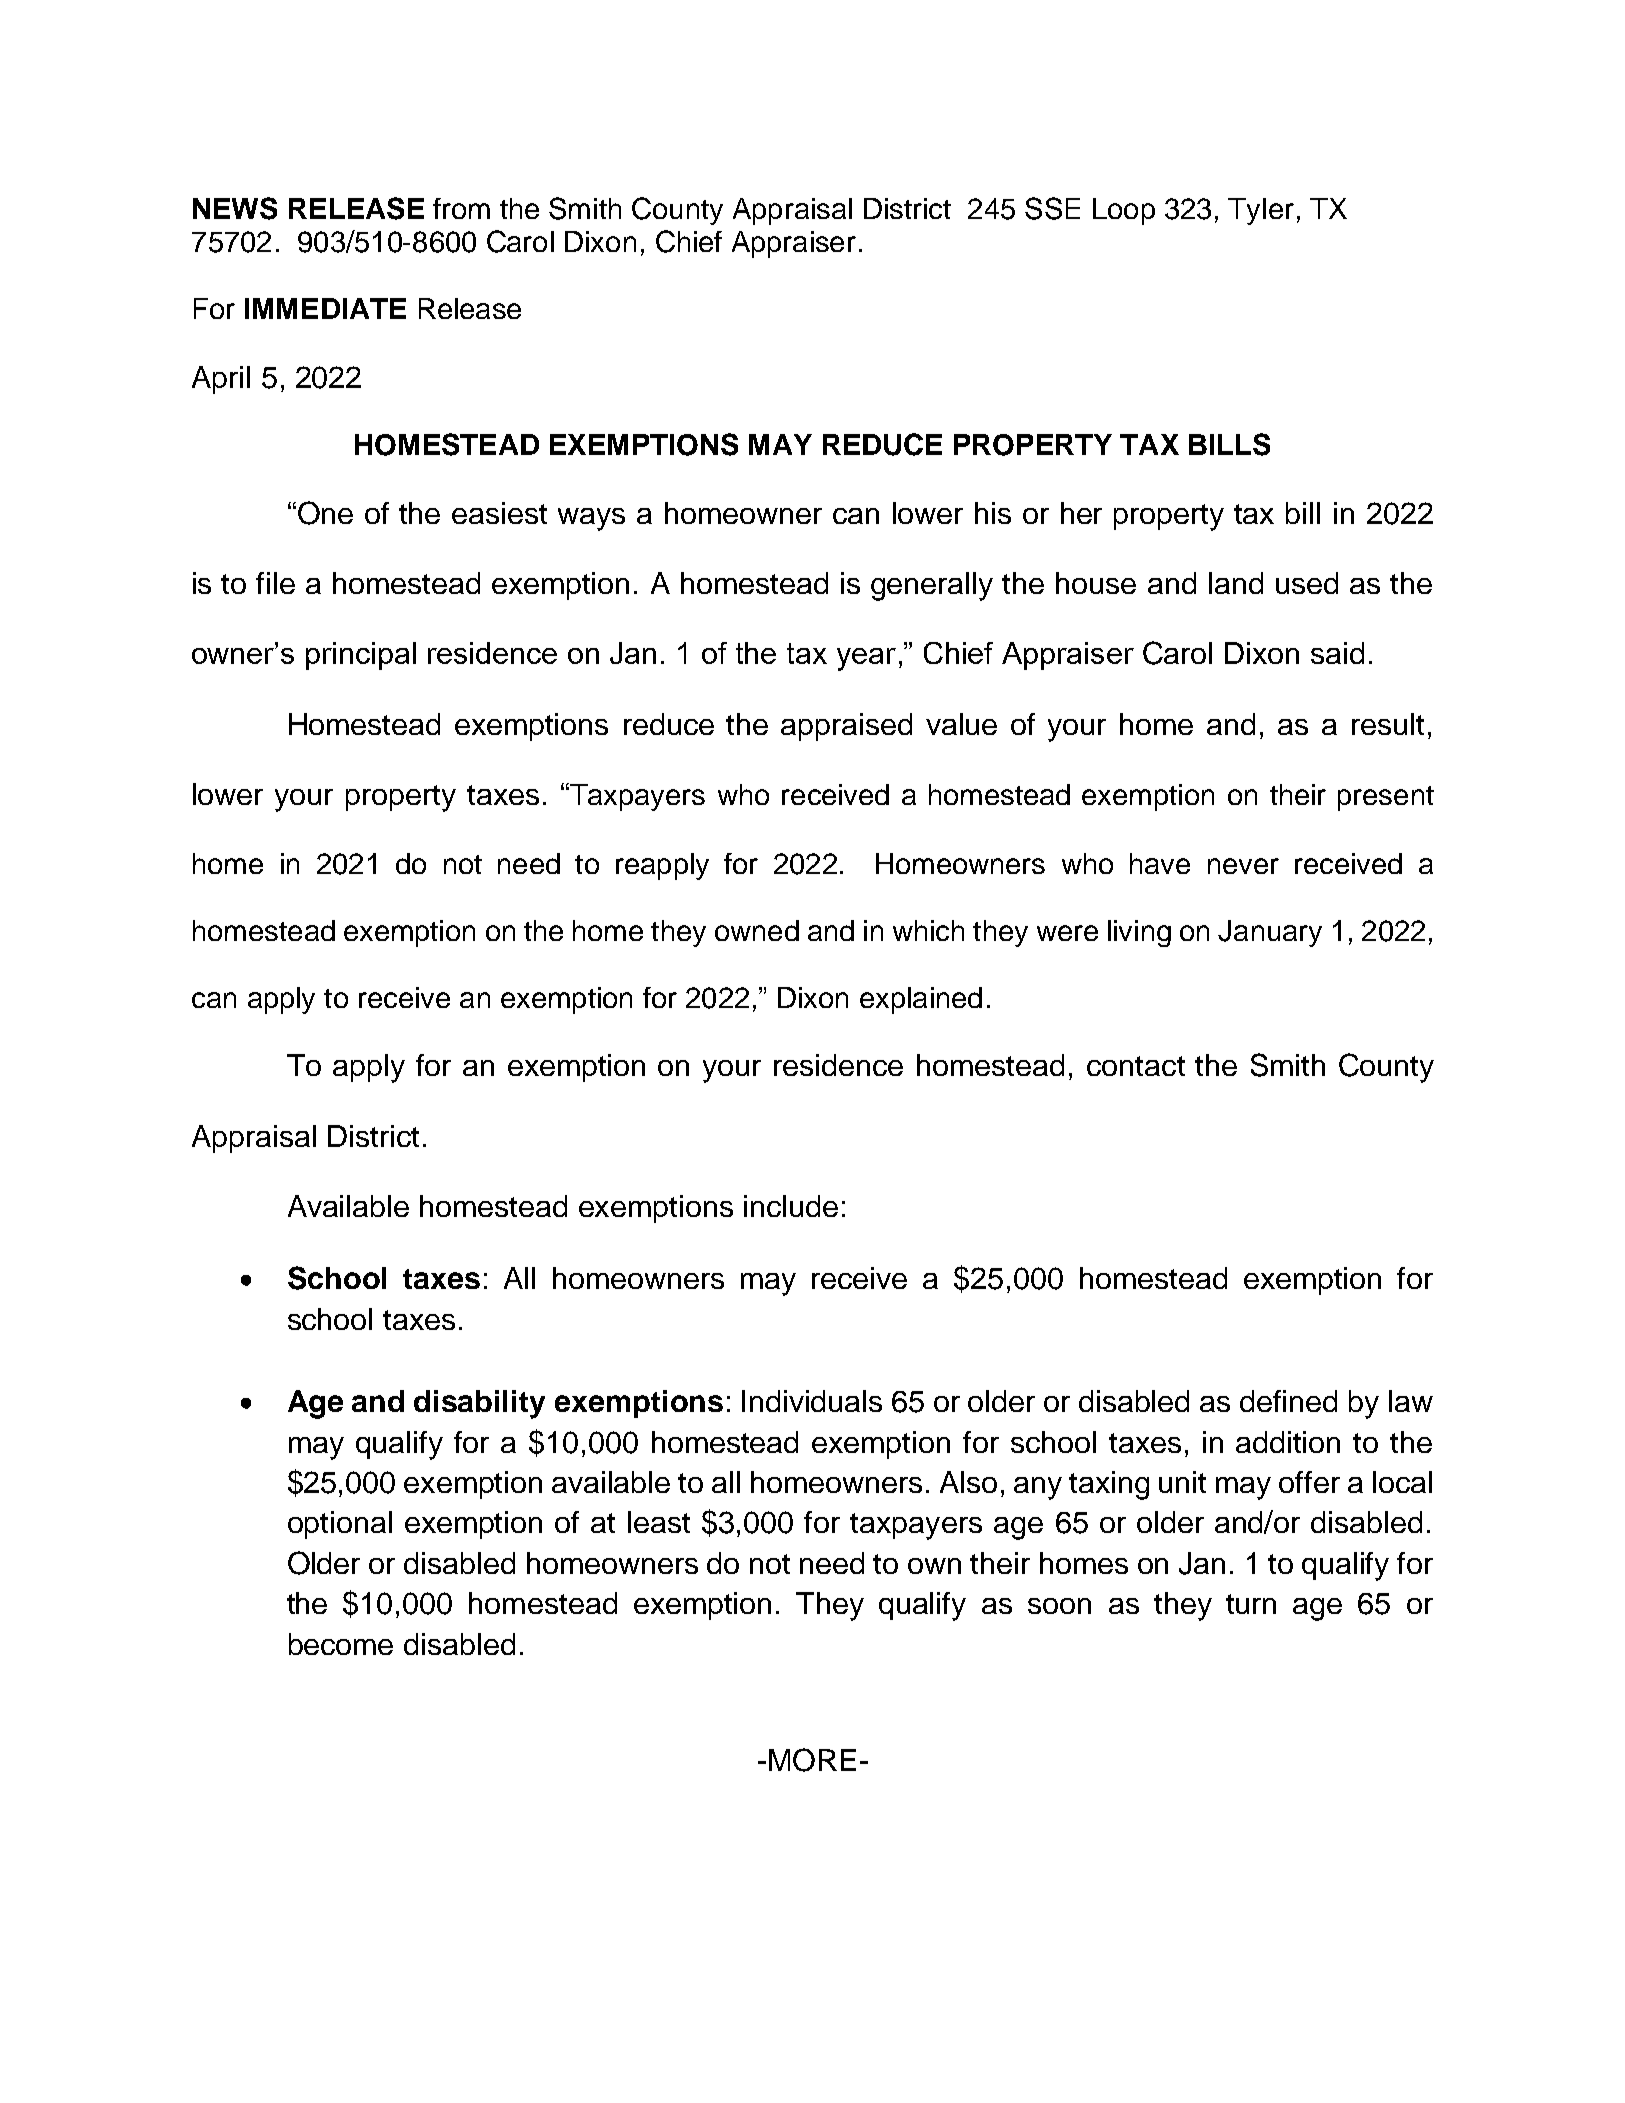 The width and height of the image is (1625, 2103). Describe the element at coordinates (1288, 1401) in the image. I see `defined` at that location.
